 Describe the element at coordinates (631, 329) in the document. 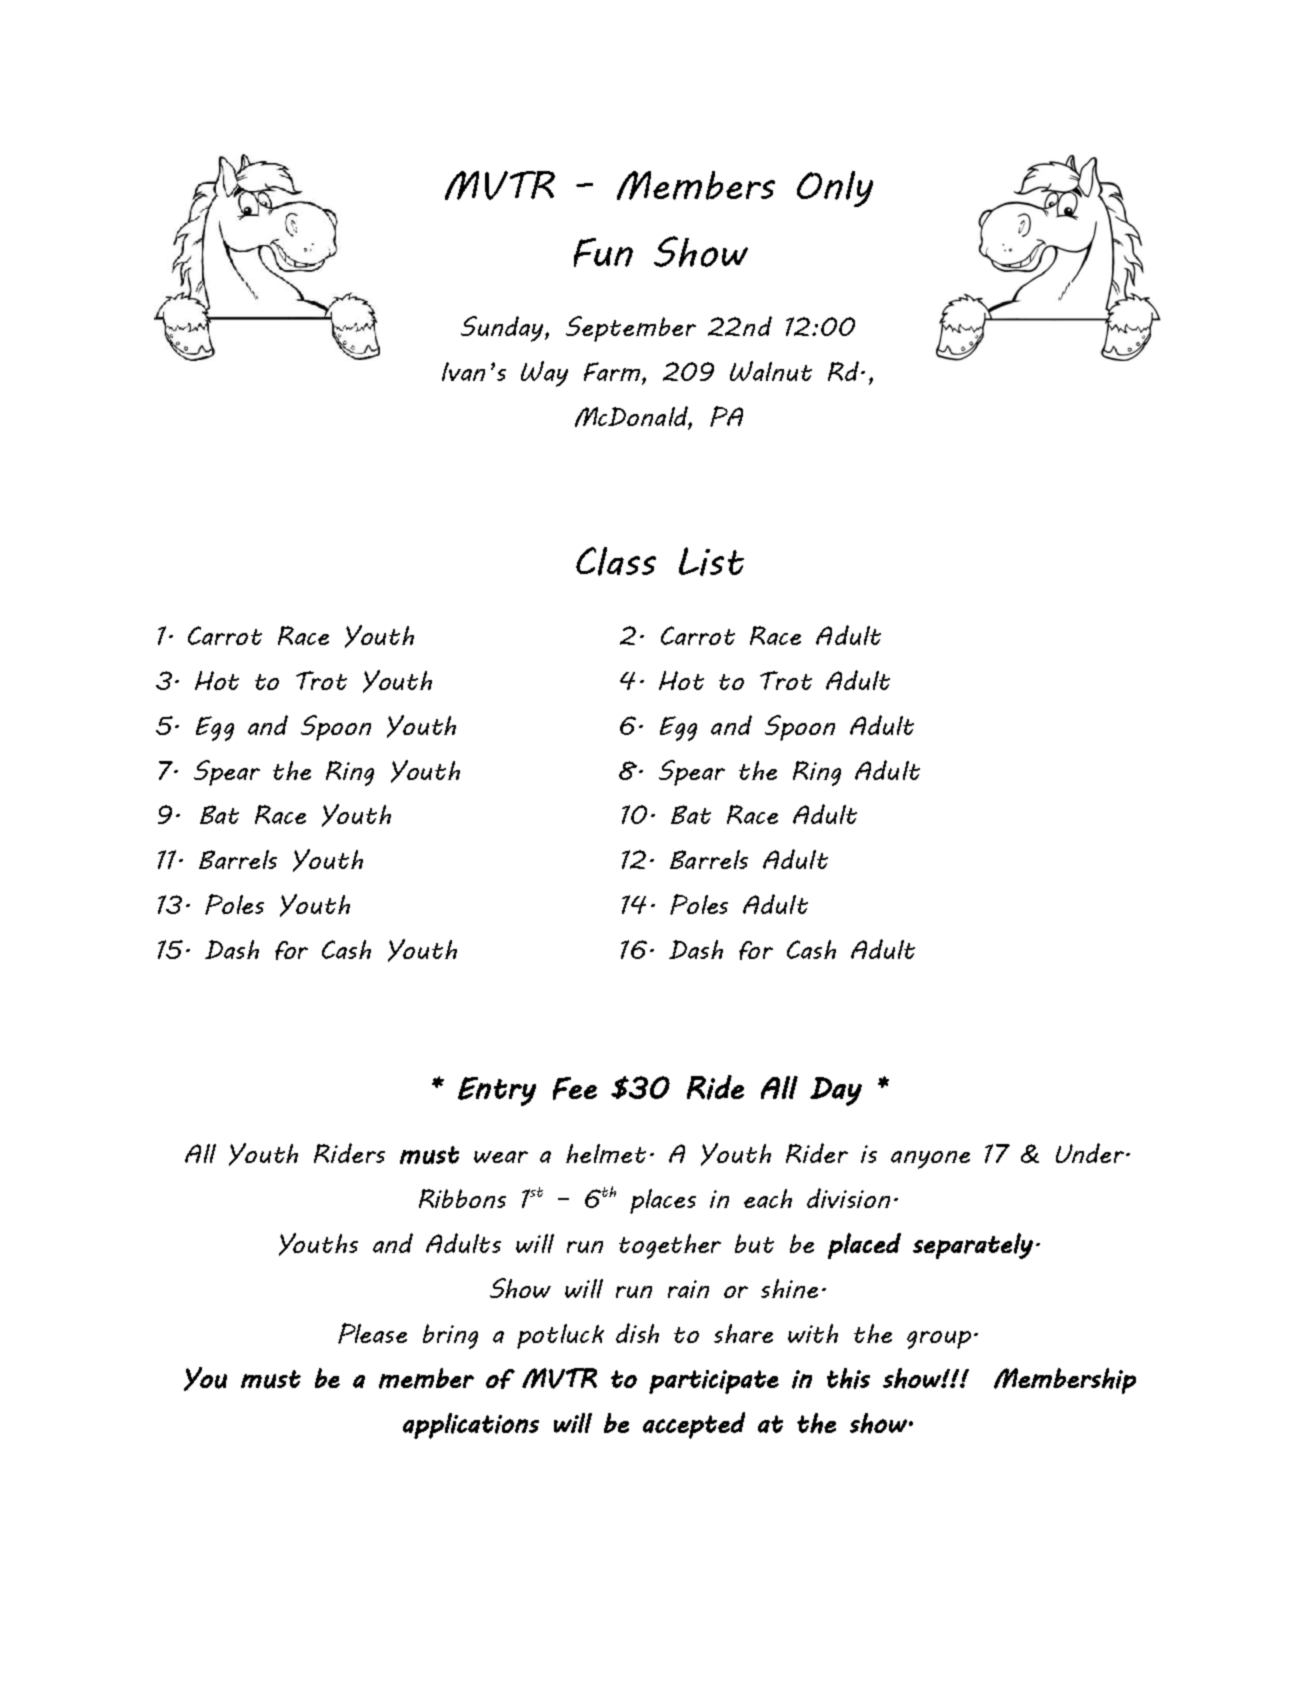

I see `September` at that location.
